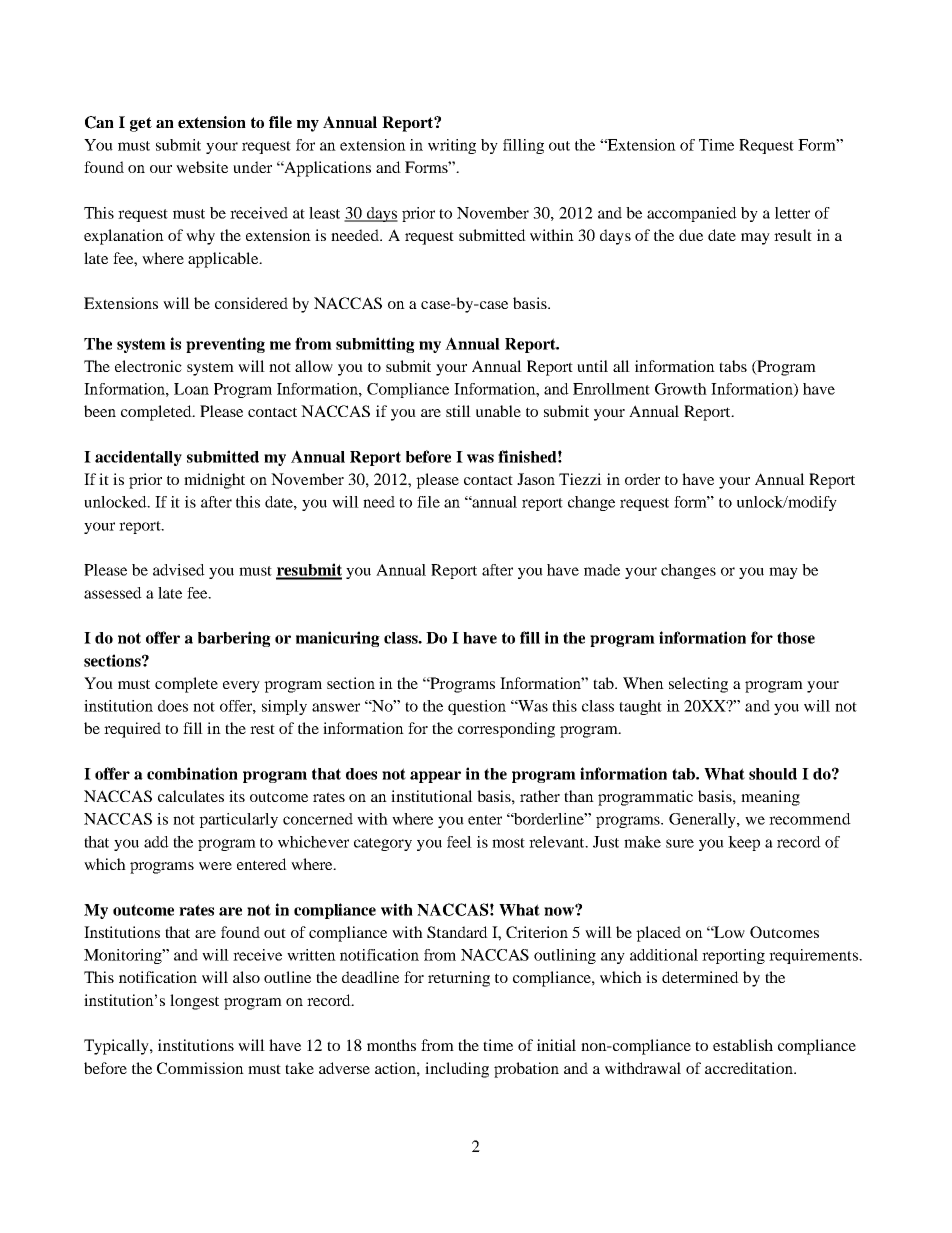 The width and height of the screenshot is (952, 1233). I want to click on accompanied, so click(692, 214).
